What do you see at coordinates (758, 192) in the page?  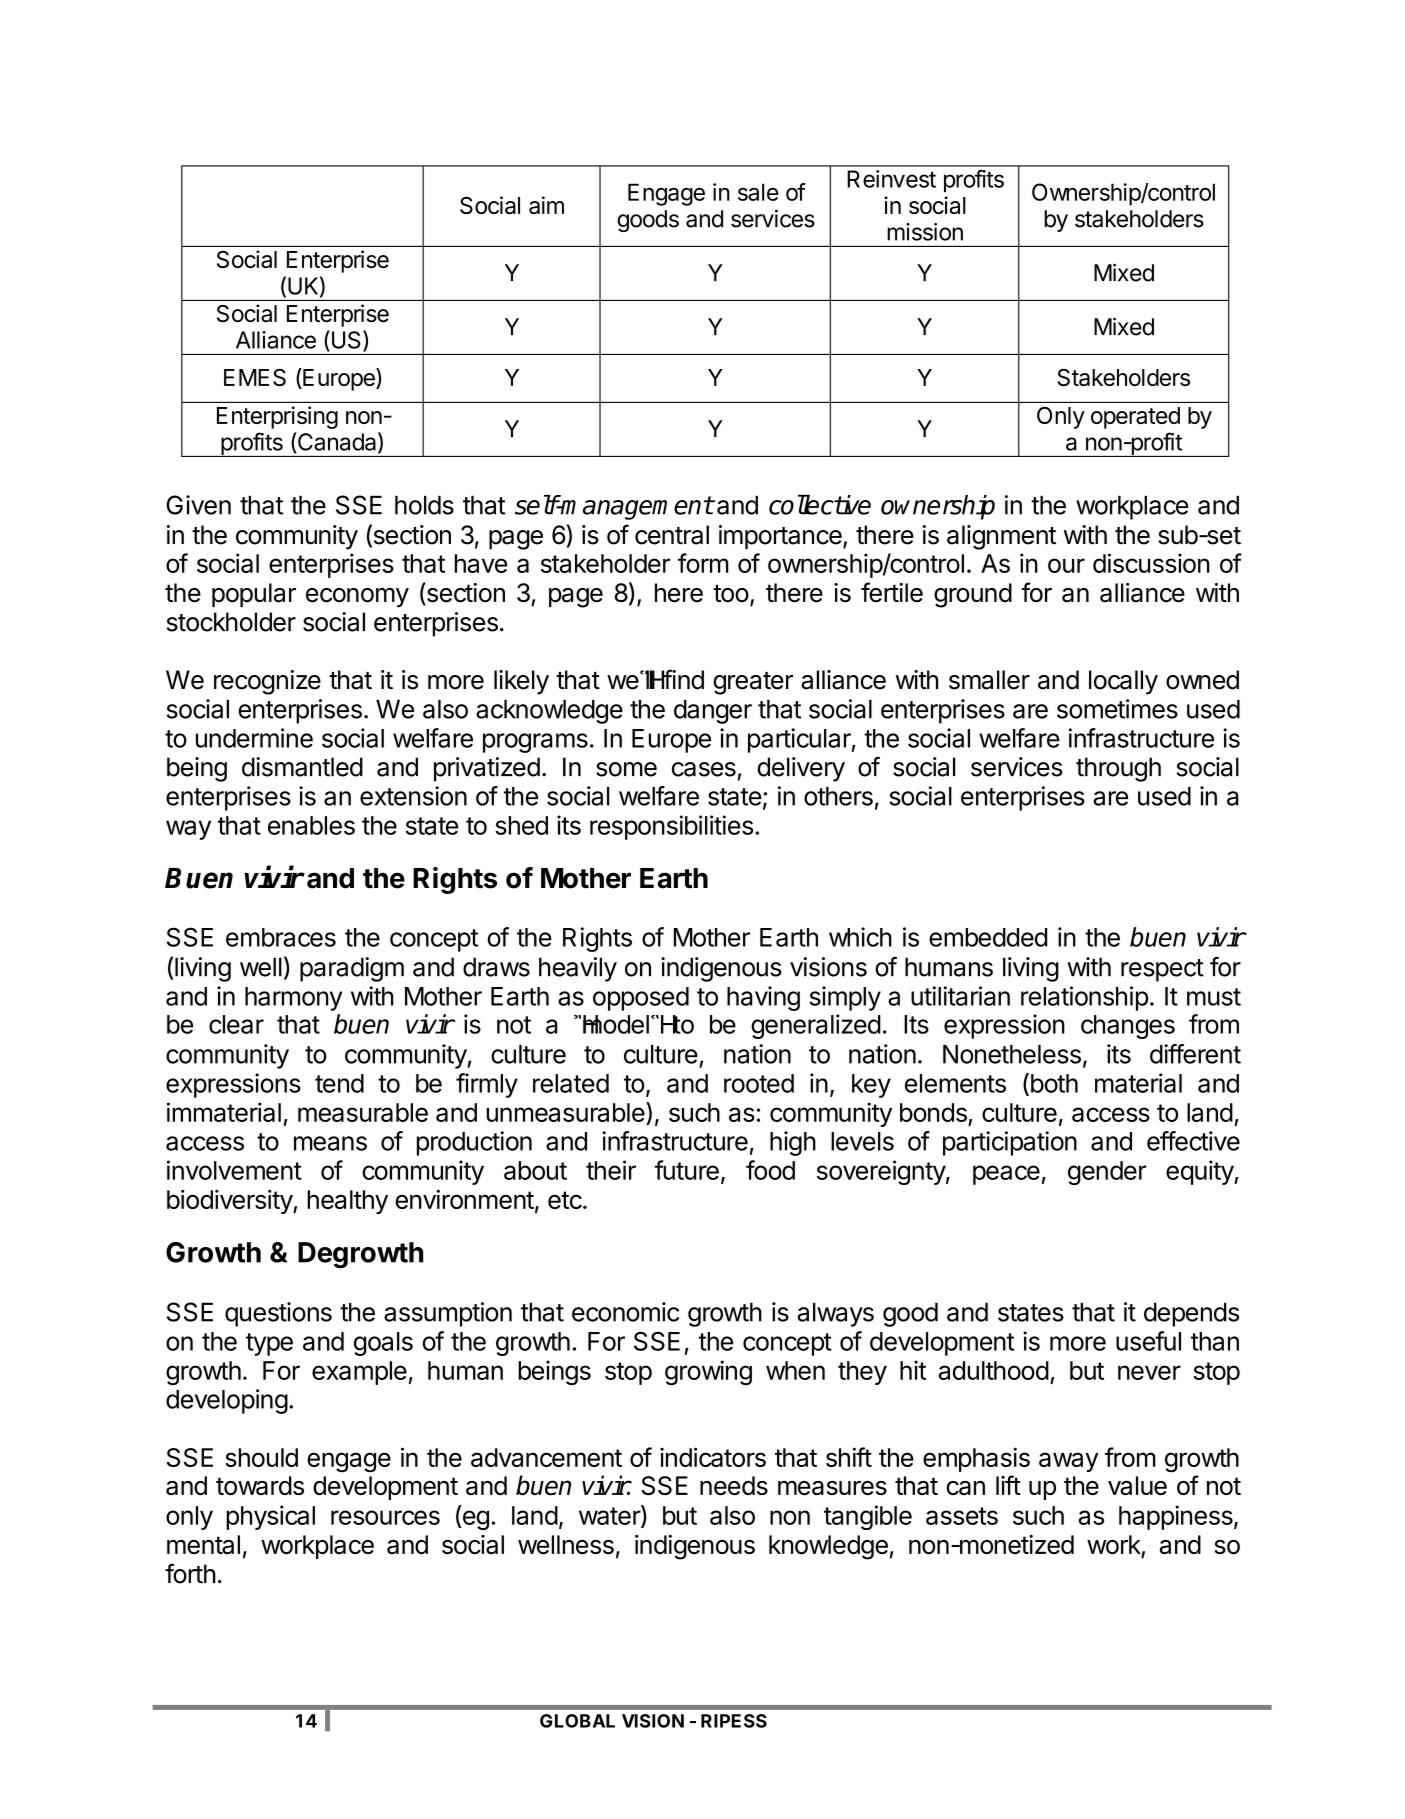 I see `sale` at bounding box center [758, 192].
